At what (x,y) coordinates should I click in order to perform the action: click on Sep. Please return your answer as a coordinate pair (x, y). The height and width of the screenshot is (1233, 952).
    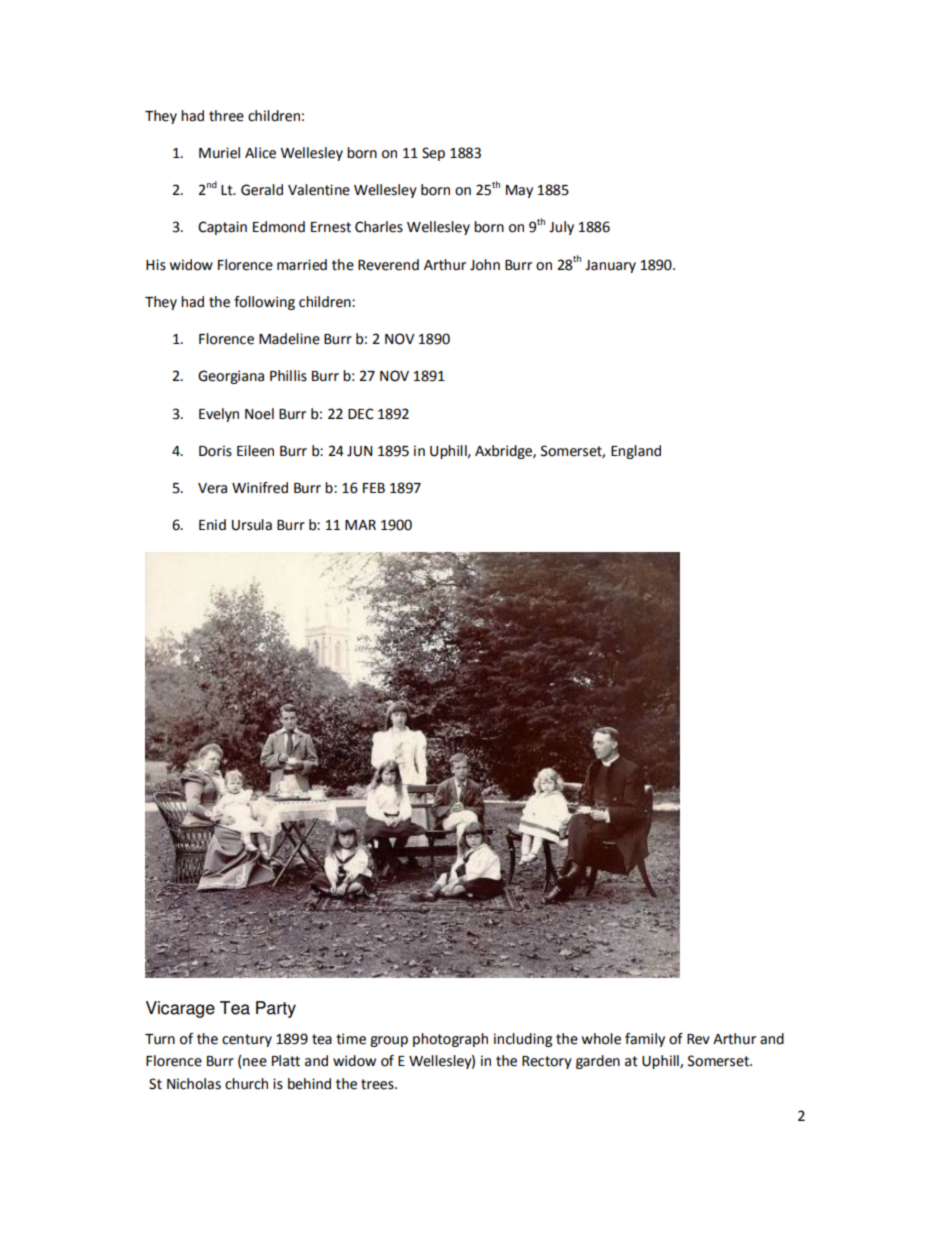
    Looking at the image, I should click on (433, 154).
